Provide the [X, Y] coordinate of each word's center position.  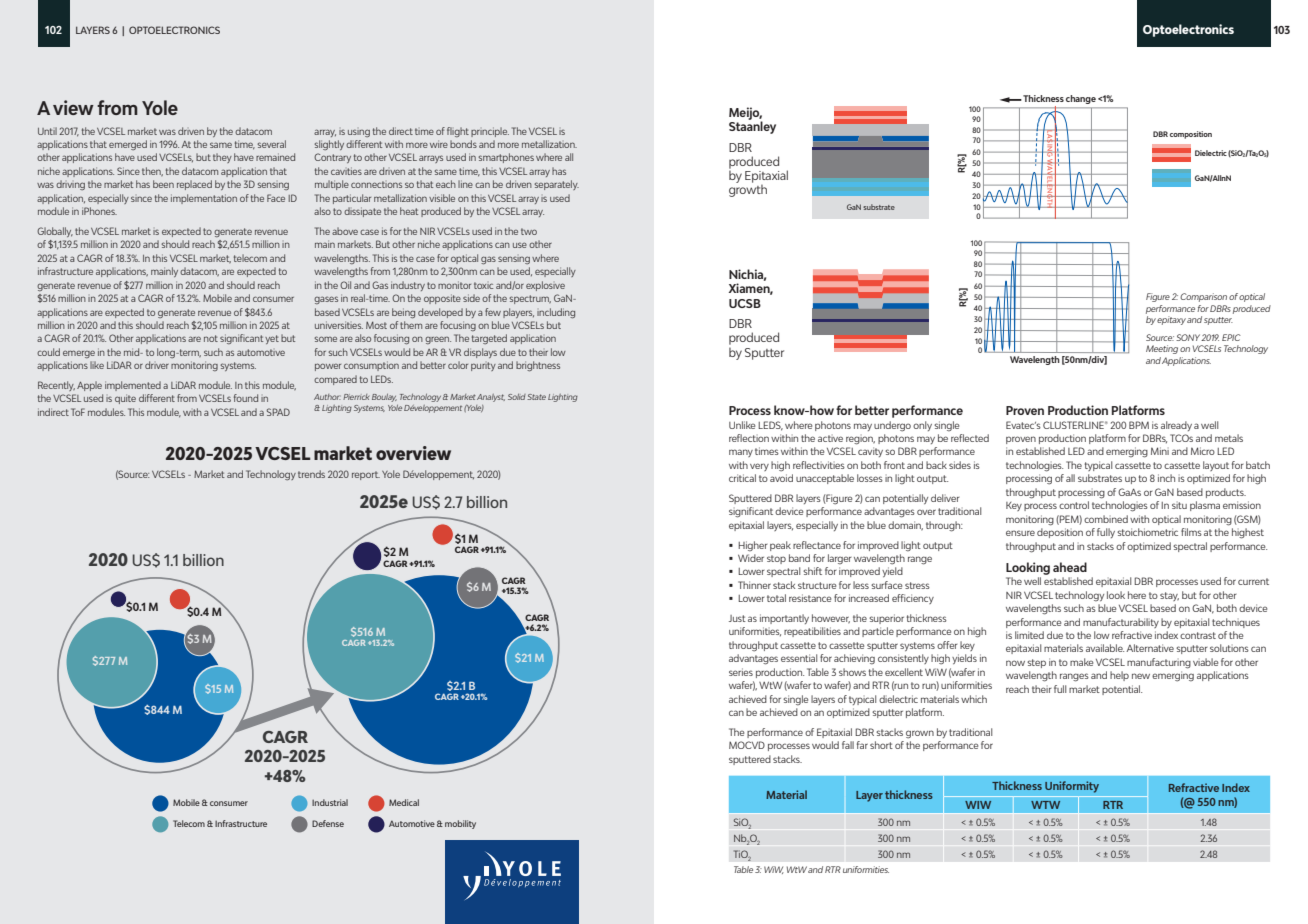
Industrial [330, 802]
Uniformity [1072, 787]
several [271, 144]
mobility [460, 824]
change [1081, 99]
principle [490, 132]
